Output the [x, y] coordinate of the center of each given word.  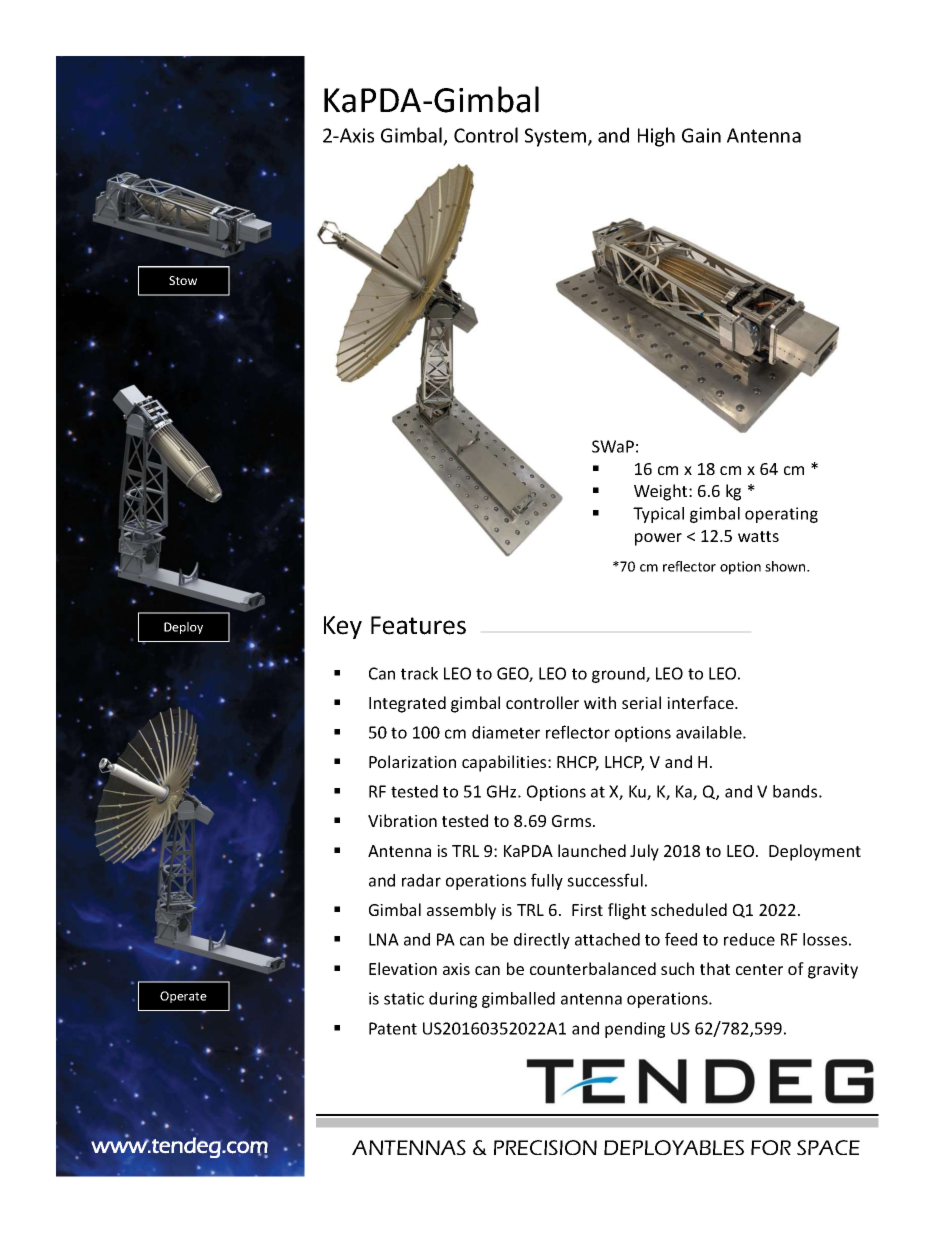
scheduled [689, 909]
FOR [771, 1147]
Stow [183, 280]
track [419, 673]
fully [547, 881]
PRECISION [545, 1147]
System [557, 137]
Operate [183, 997]
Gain [701, 135]
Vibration [402, 820]
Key [343, 627]
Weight [662, 492]
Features [418, 625]
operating [781, 515]
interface [701, 702]
